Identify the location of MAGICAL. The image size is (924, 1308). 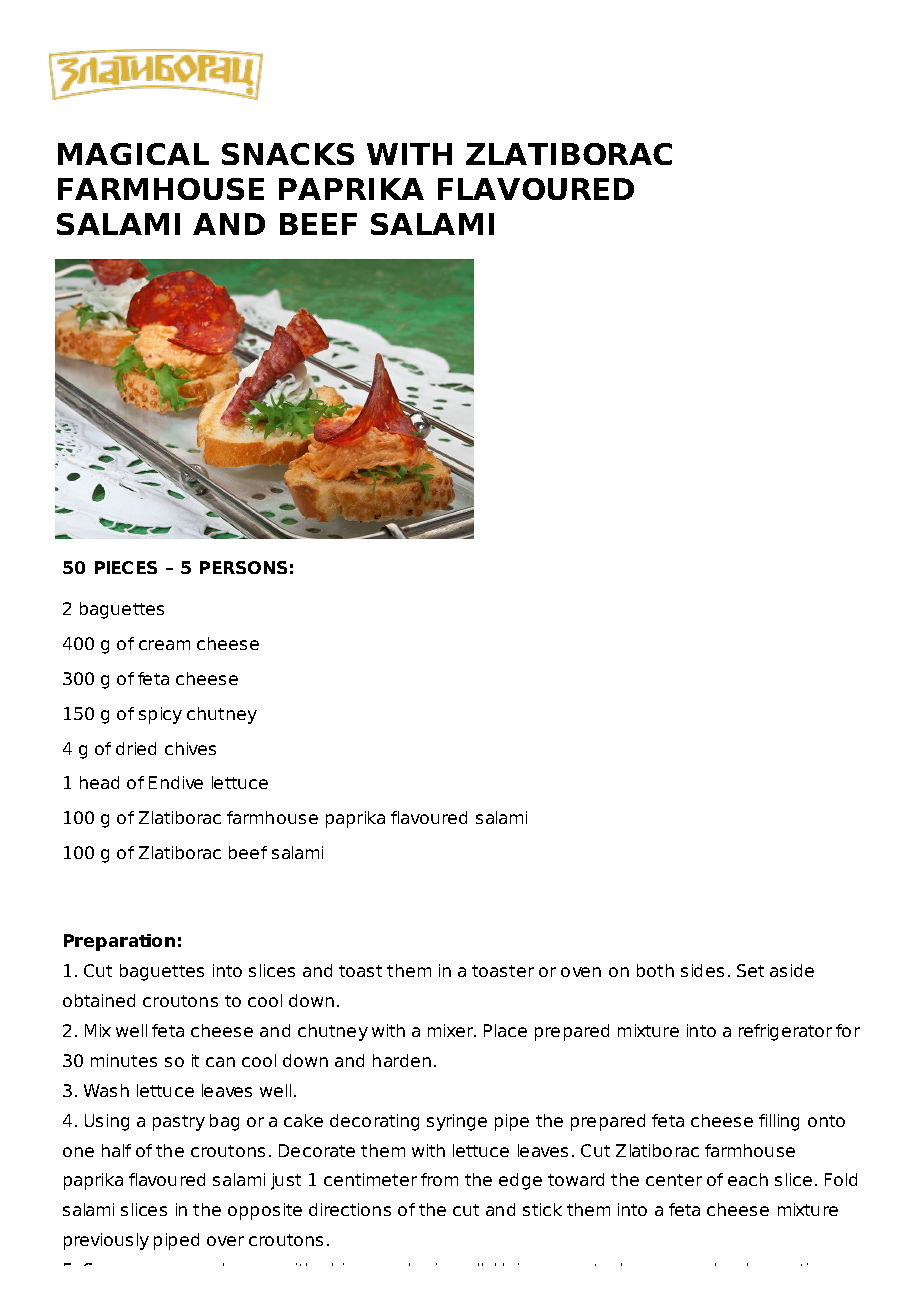
(133, 154).
